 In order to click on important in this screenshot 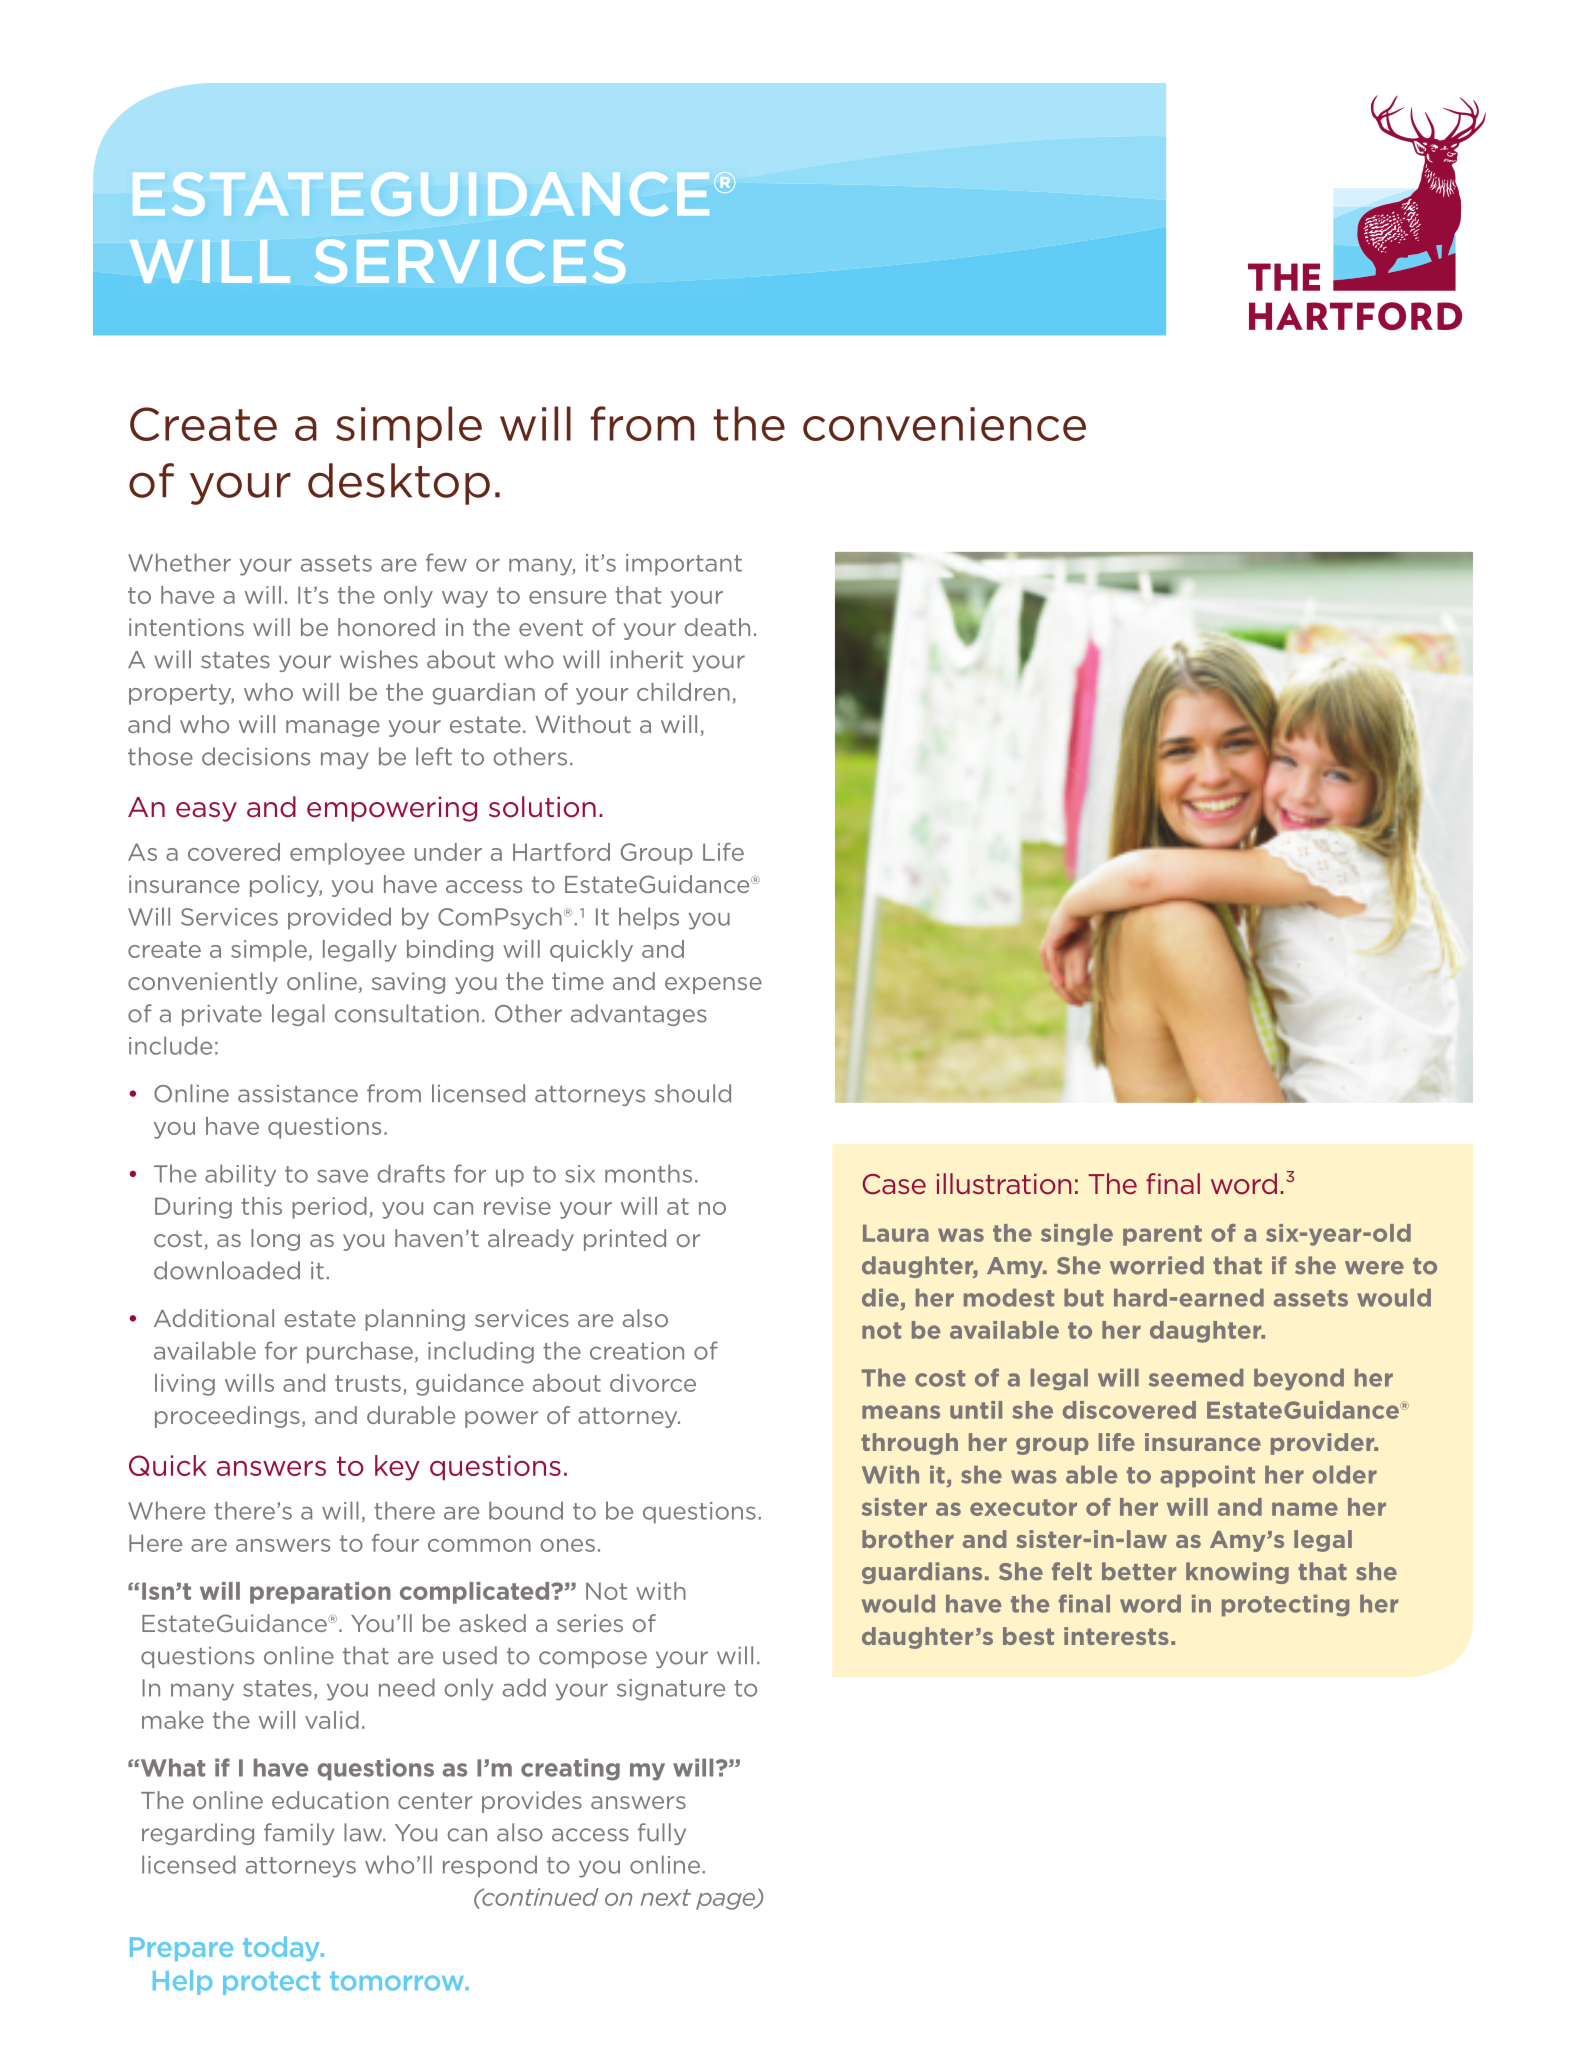, I will do `click(684, 565)`.
